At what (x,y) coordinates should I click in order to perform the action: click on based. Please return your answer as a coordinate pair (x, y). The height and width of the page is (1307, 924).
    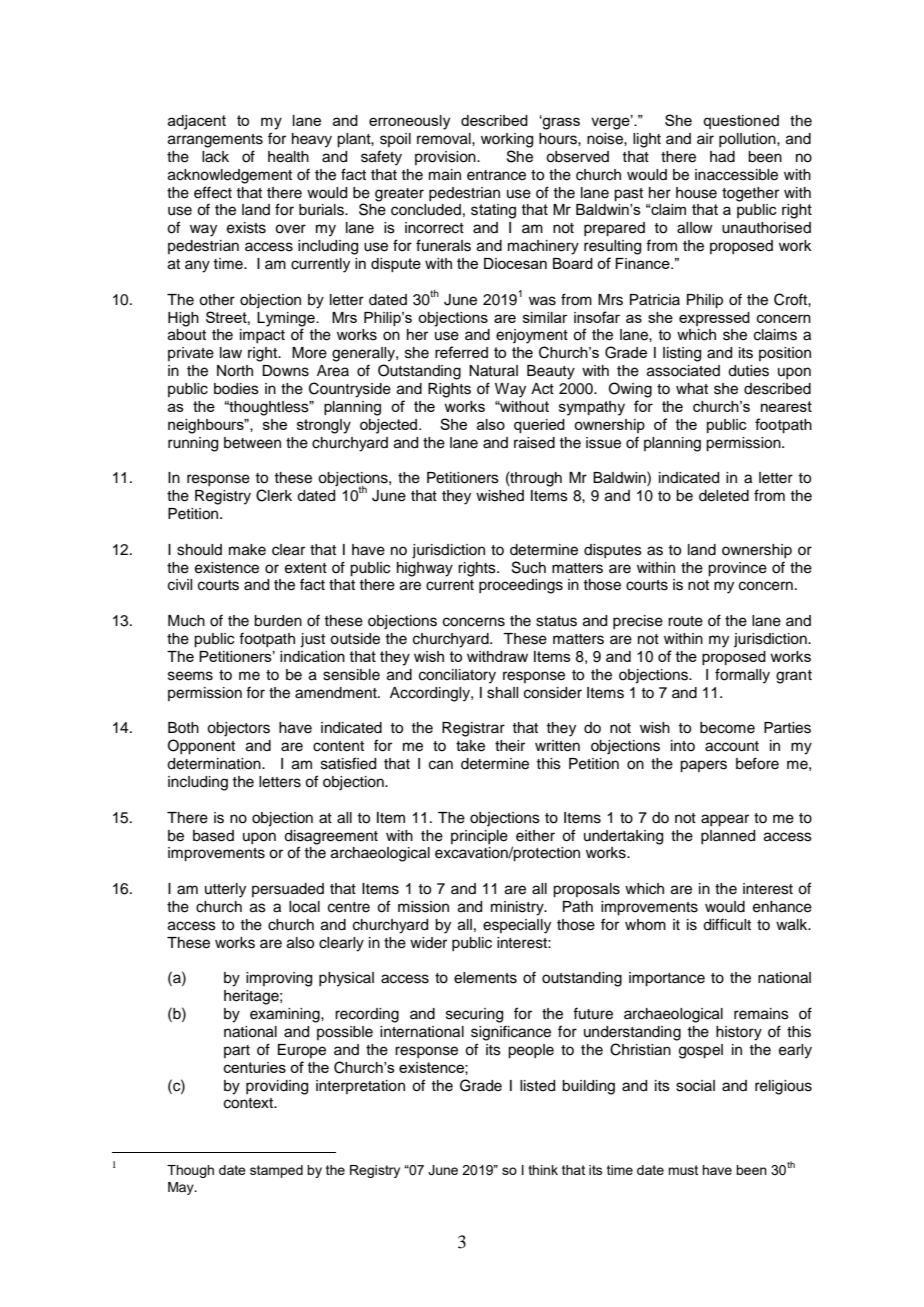
    Looking at the image, I should click on (213, 836).
